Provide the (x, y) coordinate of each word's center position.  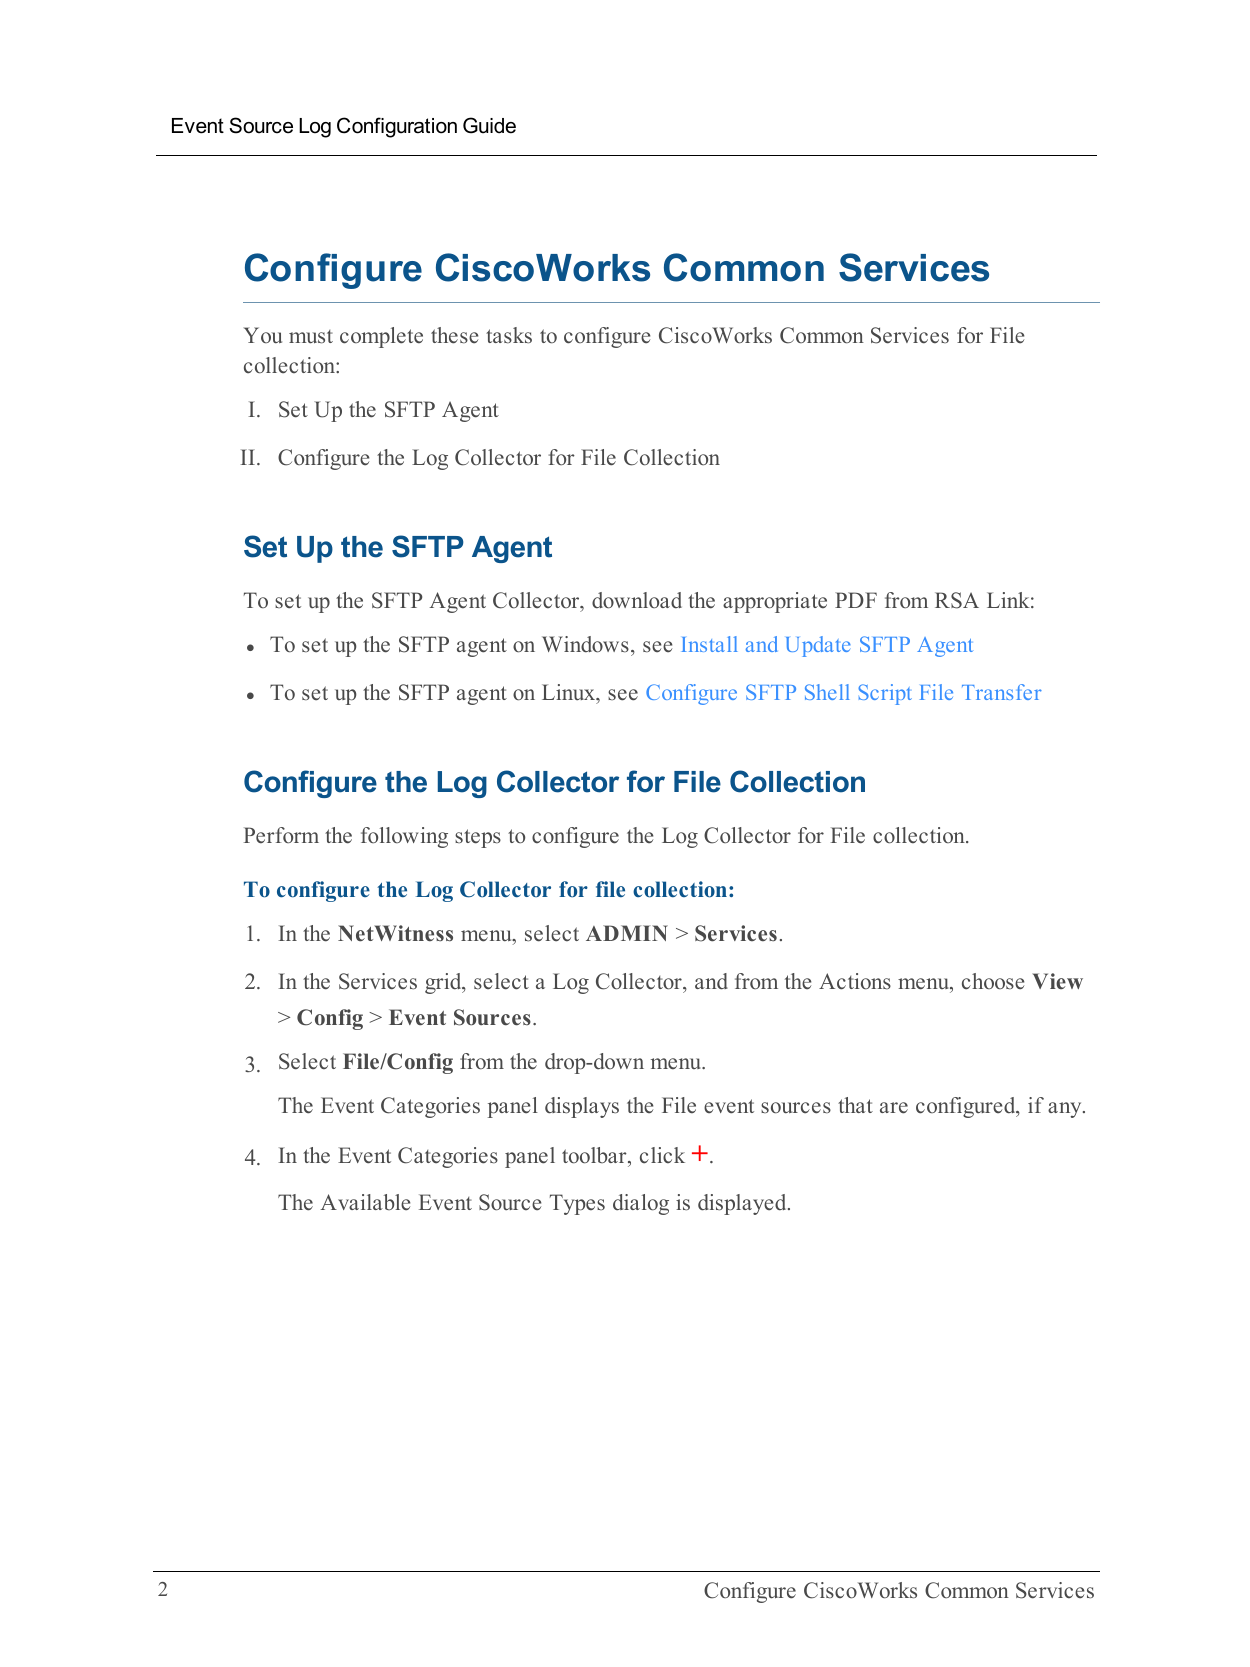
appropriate (775, 602)
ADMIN (627, 933)
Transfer (1002, 692)
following (404, 837)
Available (365, 1202)
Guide (489, 125)
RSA (957, 600)
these (454, 335)
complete (381, 337)
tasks (509, 335)
